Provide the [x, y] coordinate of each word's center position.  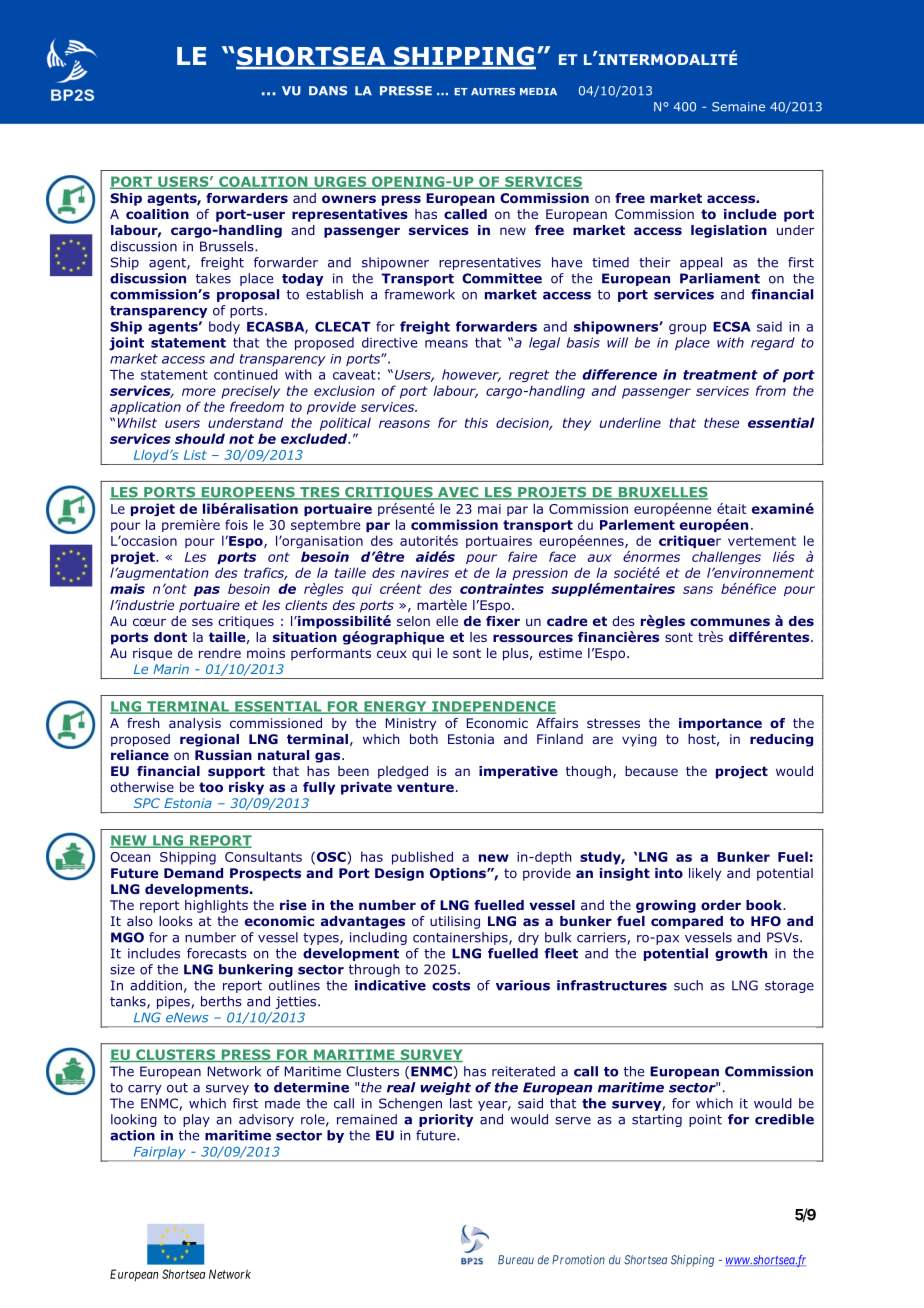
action [132, 1135]
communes [730, 622]
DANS [328, 91]
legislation [729, 231]
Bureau [516, 1260]
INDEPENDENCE [493, 707]
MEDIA [538, 91]
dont [170, 637]
